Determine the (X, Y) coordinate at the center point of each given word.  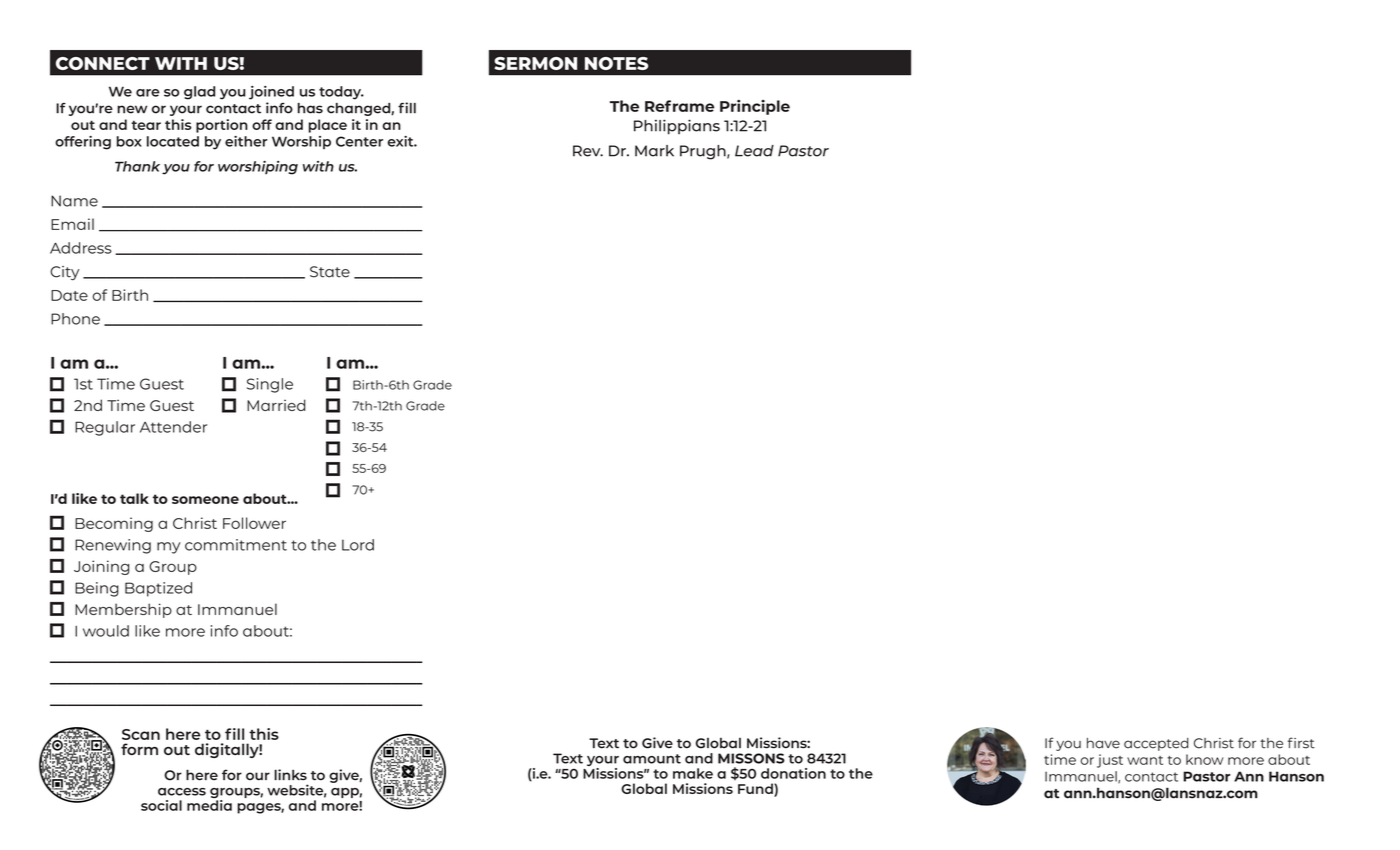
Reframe (679, 106)
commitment (236, 545)
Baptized (158, 589)
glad (199, 93)
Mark (654, 151)
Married (276, 405)
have (1103, 743)
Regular (105, 428)
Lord (358, 545)
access (182, 792)
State (330, 272)
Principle (755, 107)
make (693, 773)
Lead (754, 151)
